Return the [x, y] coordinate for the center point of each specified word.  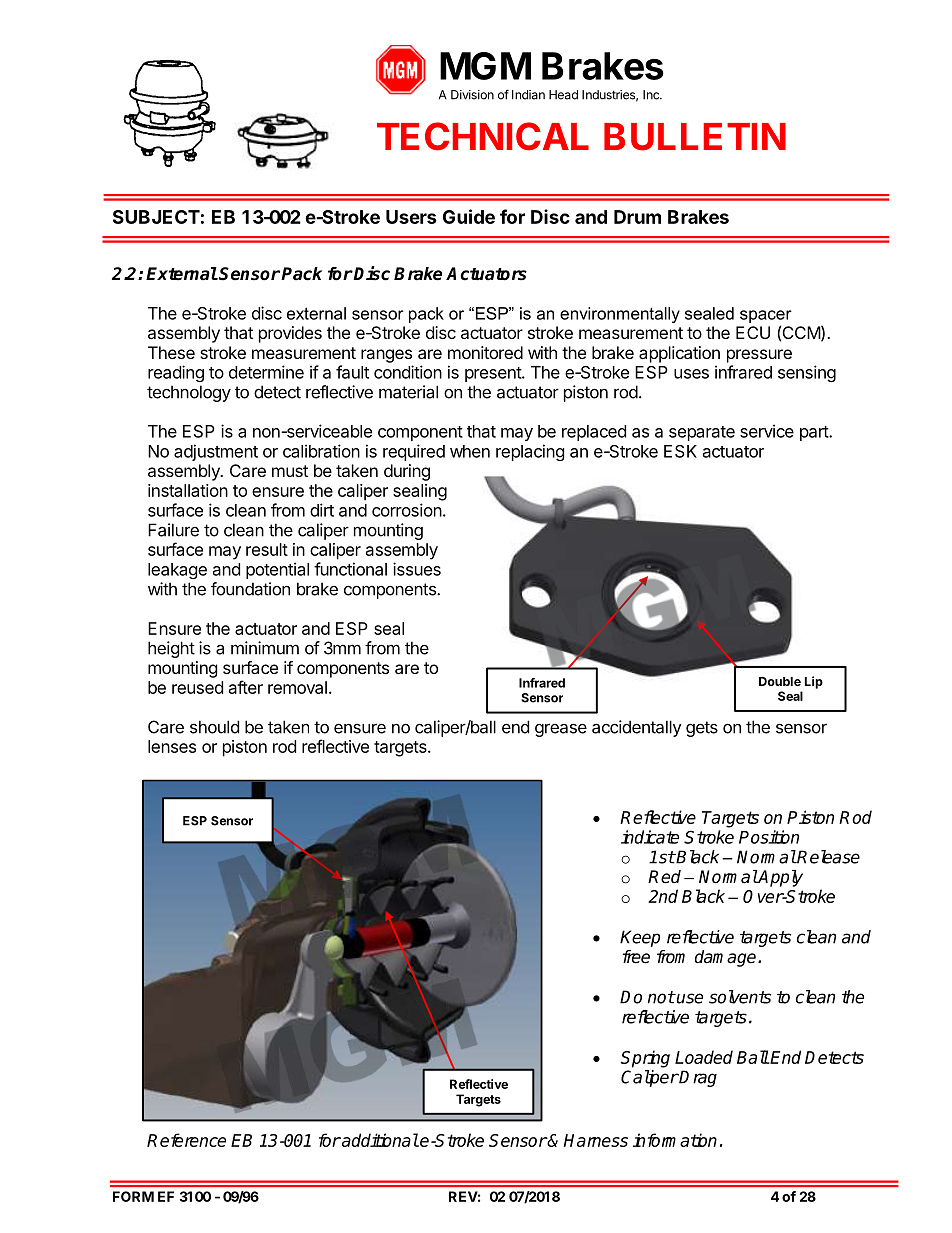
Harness [596, 1140]
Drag [697, 1078]
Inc [652, 95]
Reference [186, 1140]
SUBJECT [156, 217]
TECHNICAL [483, 136]
